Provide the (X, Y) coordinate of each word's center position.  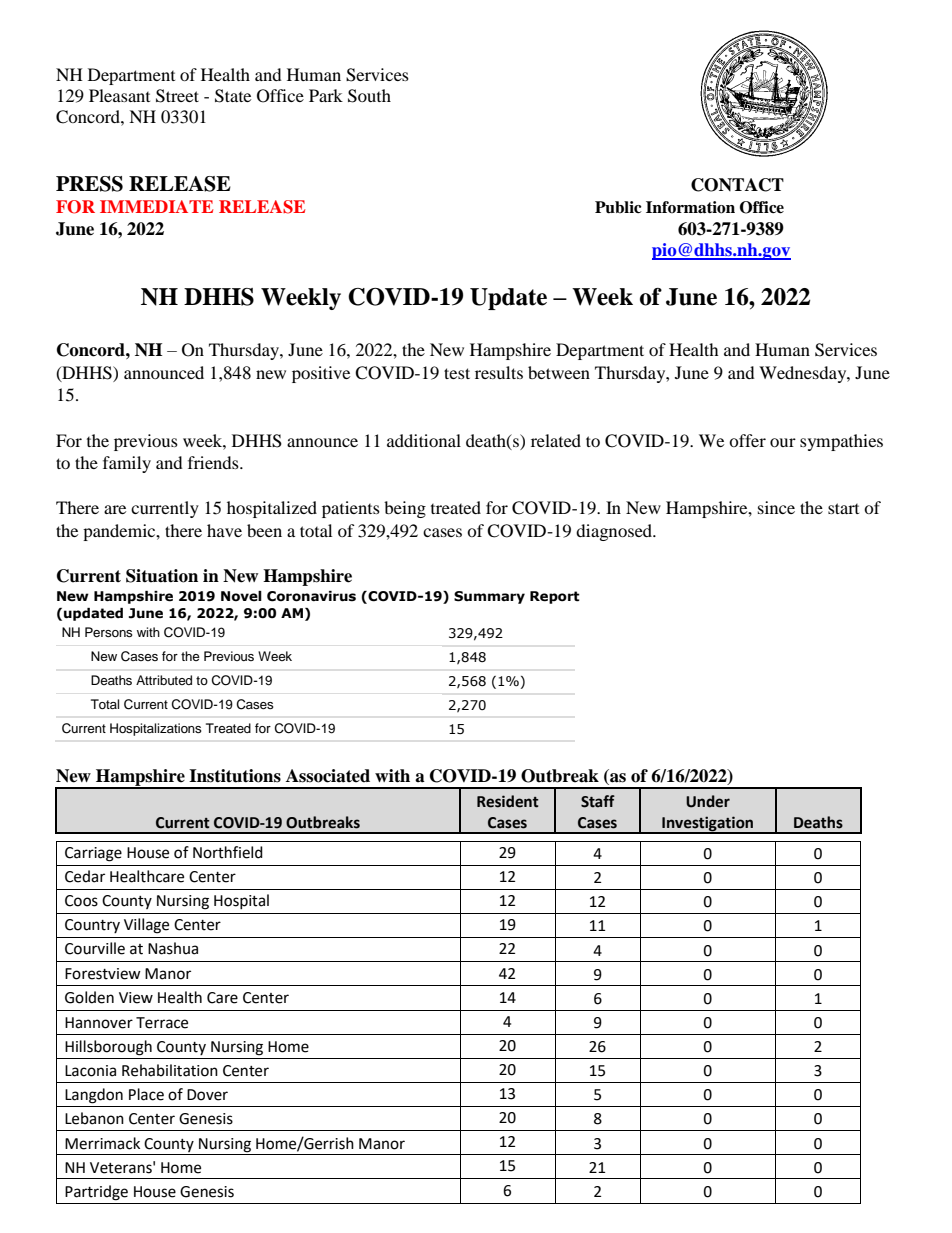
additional (424, 440)
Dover (207, 1095)
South (369, 96)
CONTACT (737, 185)
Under (708, 801)
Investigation (708, 824)
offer (747, 440)
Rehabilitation (170, 1070)
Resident (508, 801)
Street (177, 96)
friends (214, 462)
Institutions (235, 776)
